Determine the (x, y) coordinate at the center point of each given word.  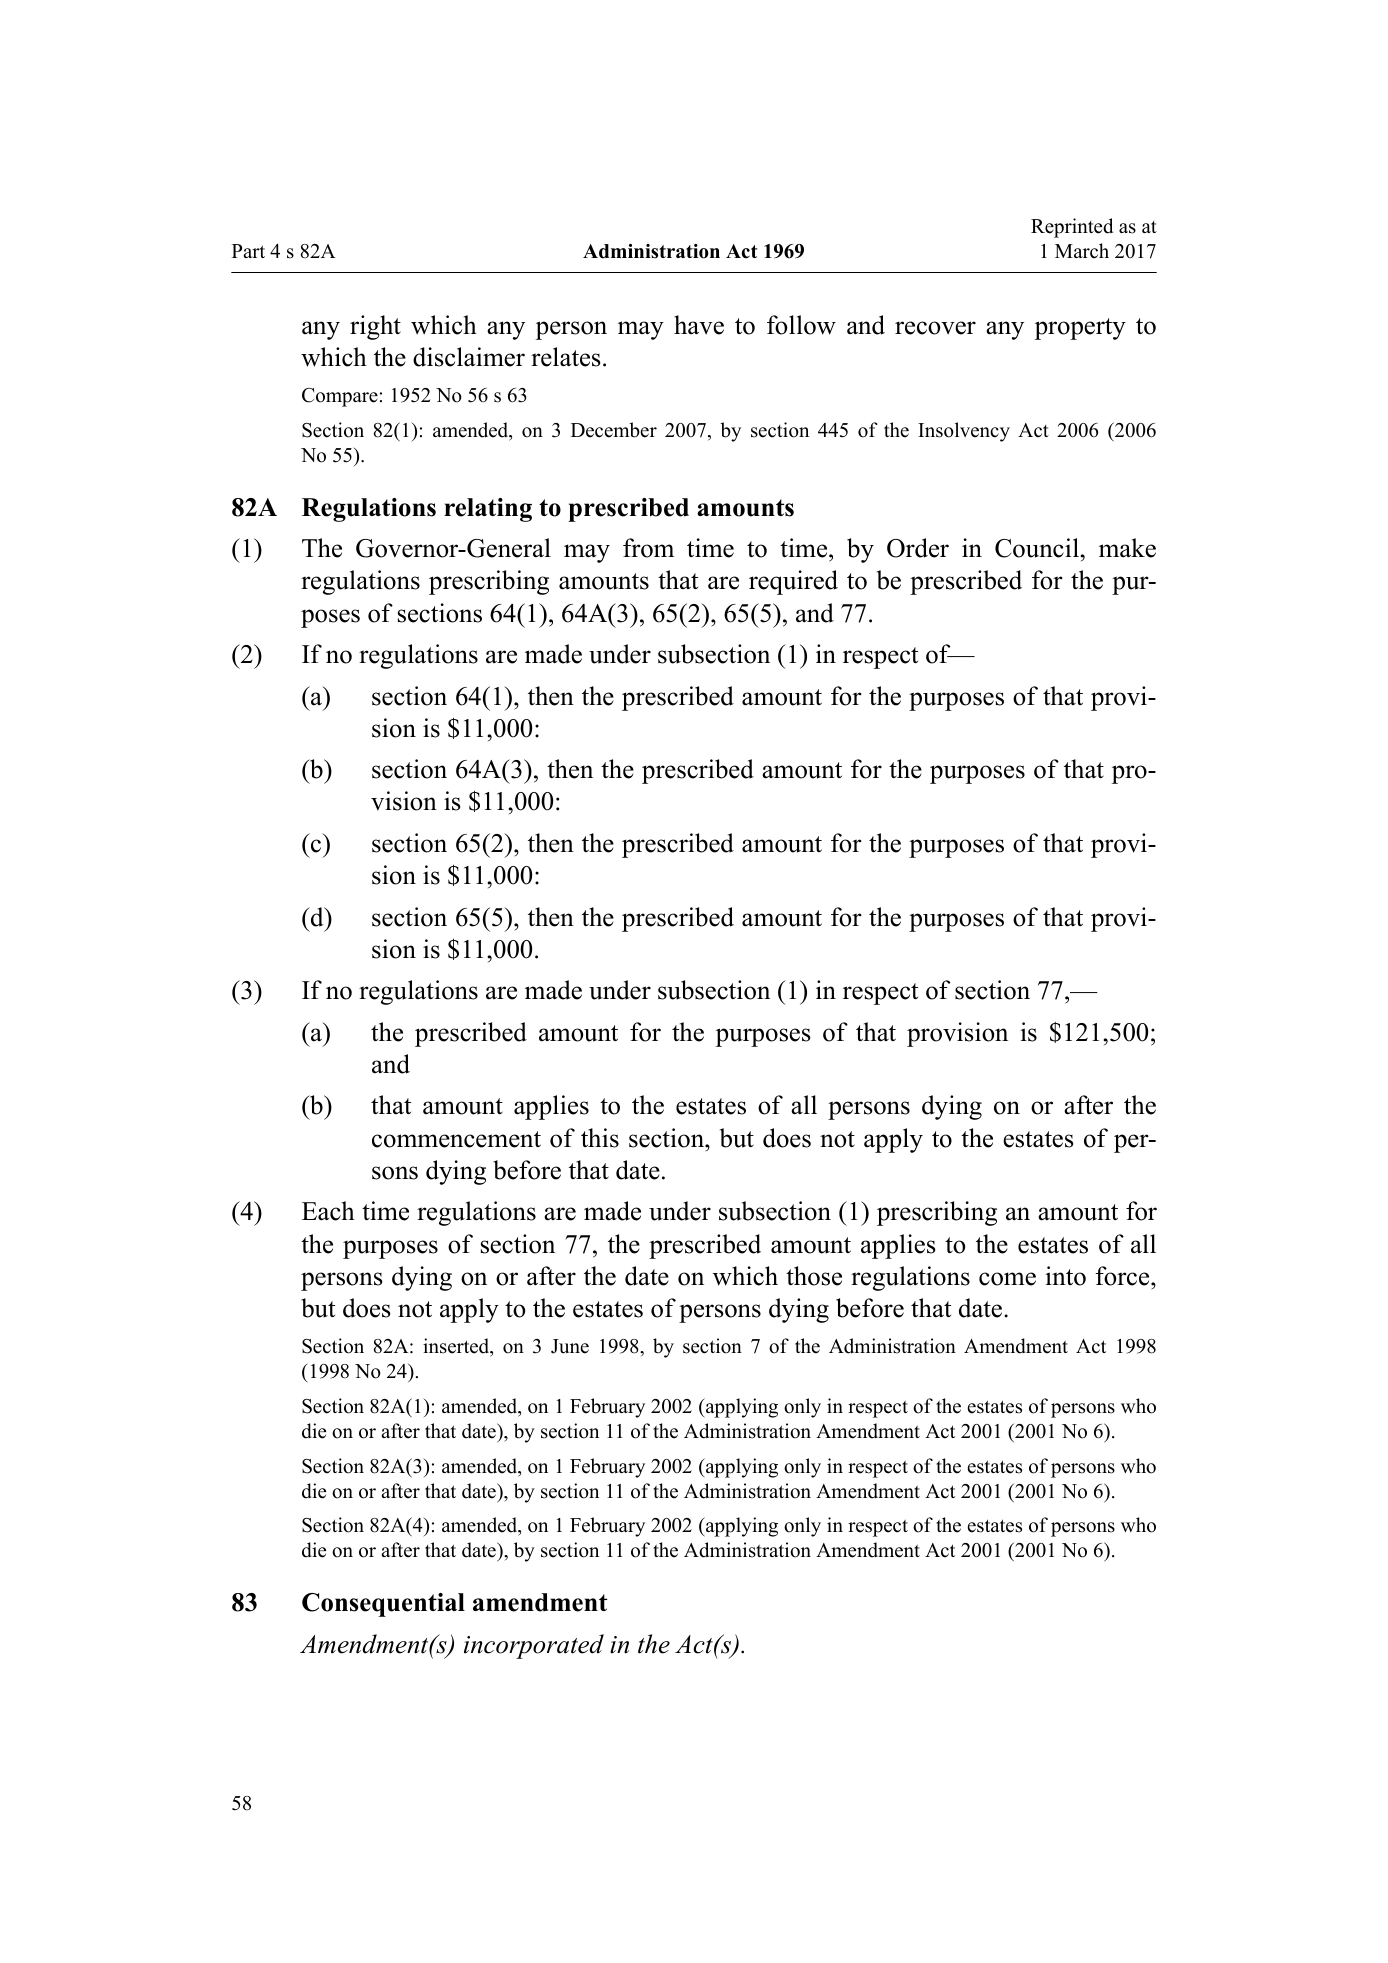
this (600, 1138)
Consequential (383, 1605)
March (1082, 251)
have (699, 325)
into (1065, 1276)
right (375, 327)
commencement (456, 1139)
